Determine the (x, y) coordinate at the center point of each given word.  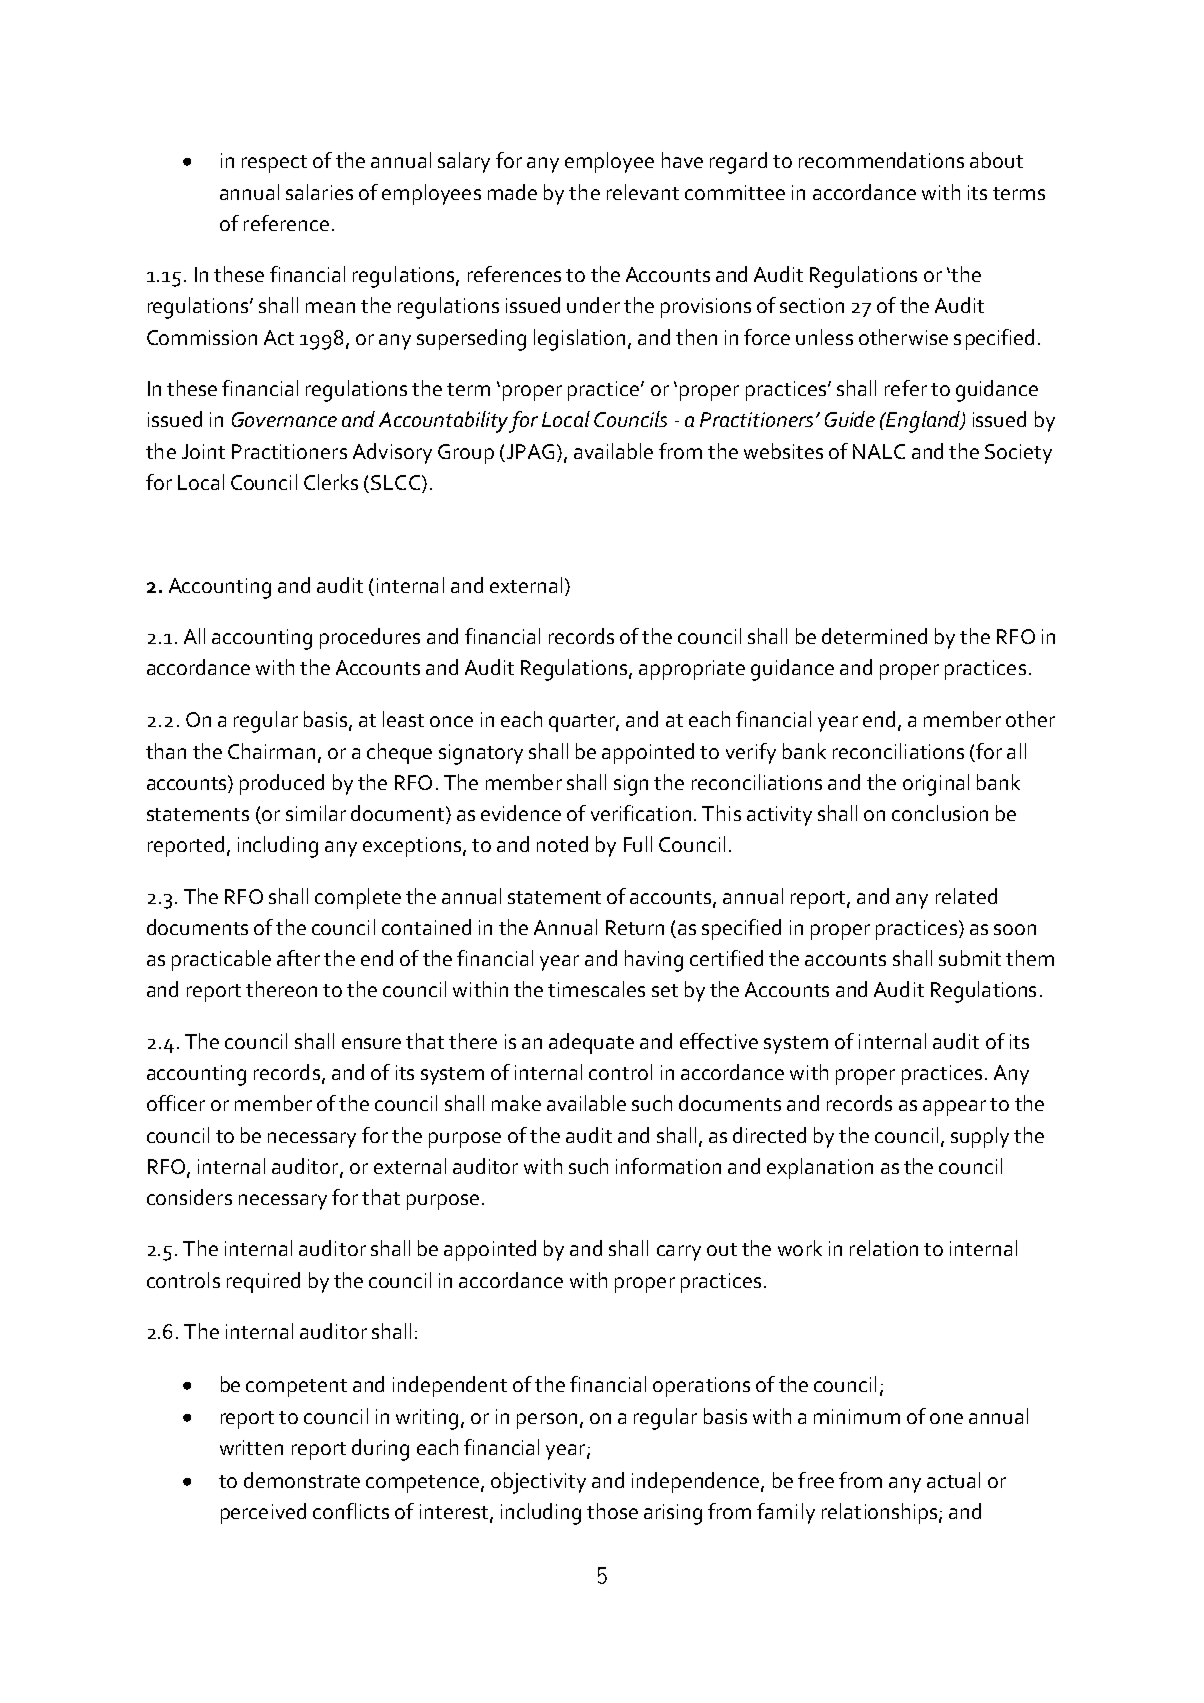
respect (274, 164)
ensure (371, 1043)
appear (954, 1108)
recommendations (881, 160)
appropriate (692, 670)
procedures (370, 638)
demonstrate (302, 1480)
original (936, 785)
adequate (591, 1043)
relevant (643, 192)
